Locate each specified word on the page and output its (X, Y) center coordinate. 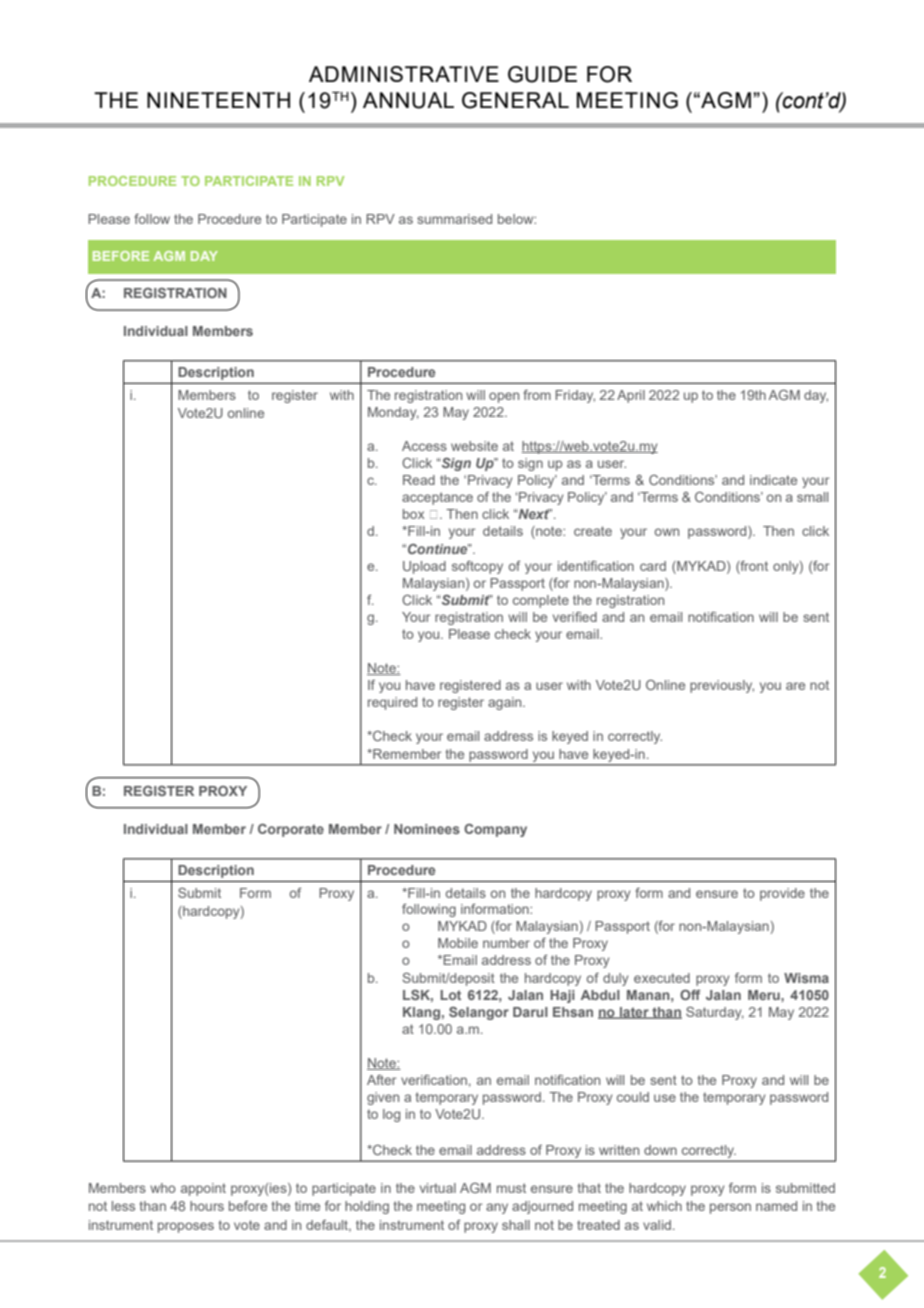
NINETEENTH (218, 100)
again (506, 703)
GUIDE (542, 74)
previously (722, 686)
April (631, 396)
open (504, 397)
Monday (393, 413)
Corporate (291, 830)
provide (782, 894)
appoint (203, 1189)
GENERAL (515, 100)
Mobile (458, 943)
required (392, 703)
